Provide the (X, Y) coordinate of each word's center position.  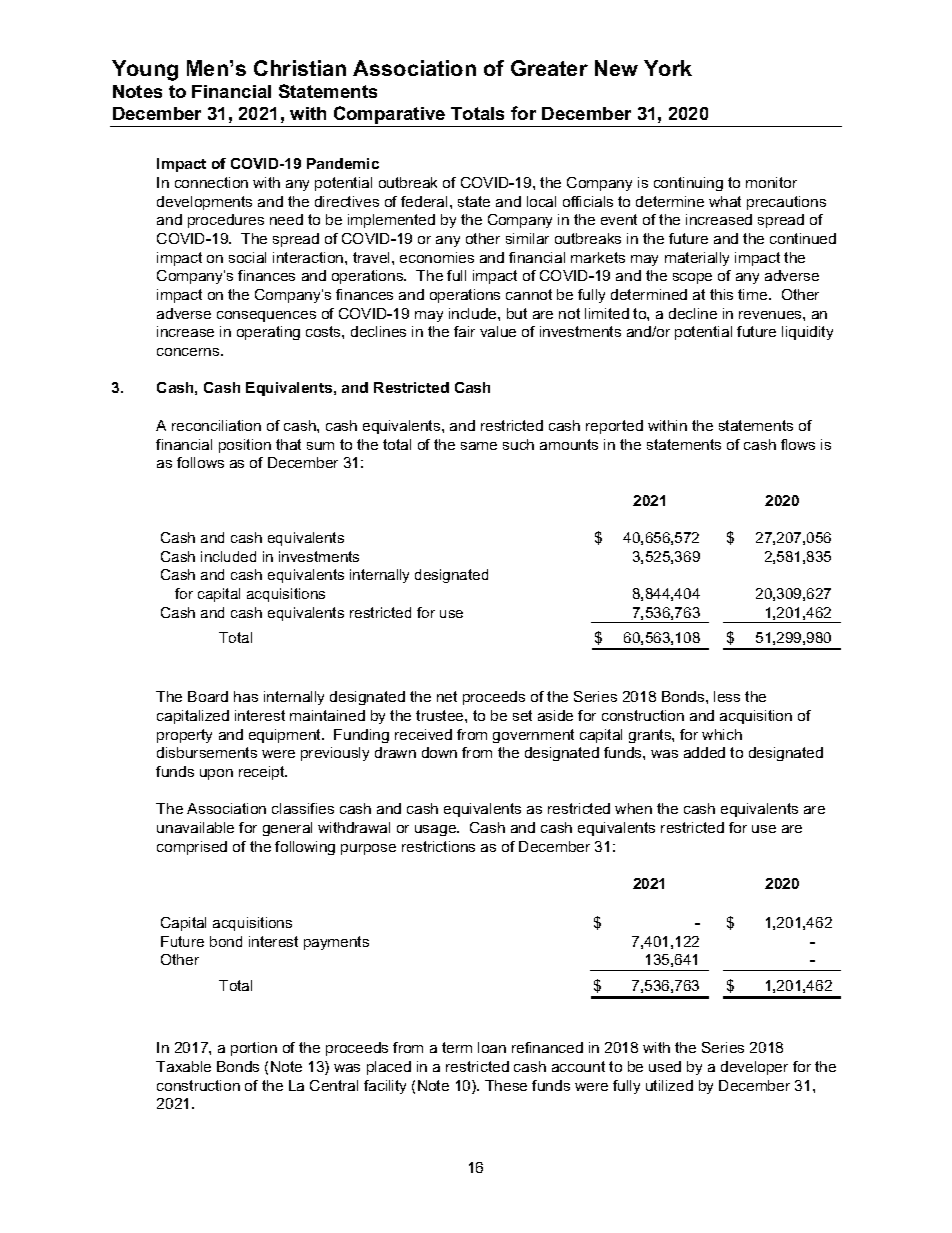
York (668, 68)
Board (208, 696)
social (247, 257)
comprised (192, 848)
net (447, 696)
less (727, 696)
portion (254, 1049)
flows (798, 444)
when (633, 808)
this (721, 294)
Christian (300, 68)
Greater (549, 68)
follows (200, 462)
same (479, 446)
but (517, 313)
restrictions (438, 846)
